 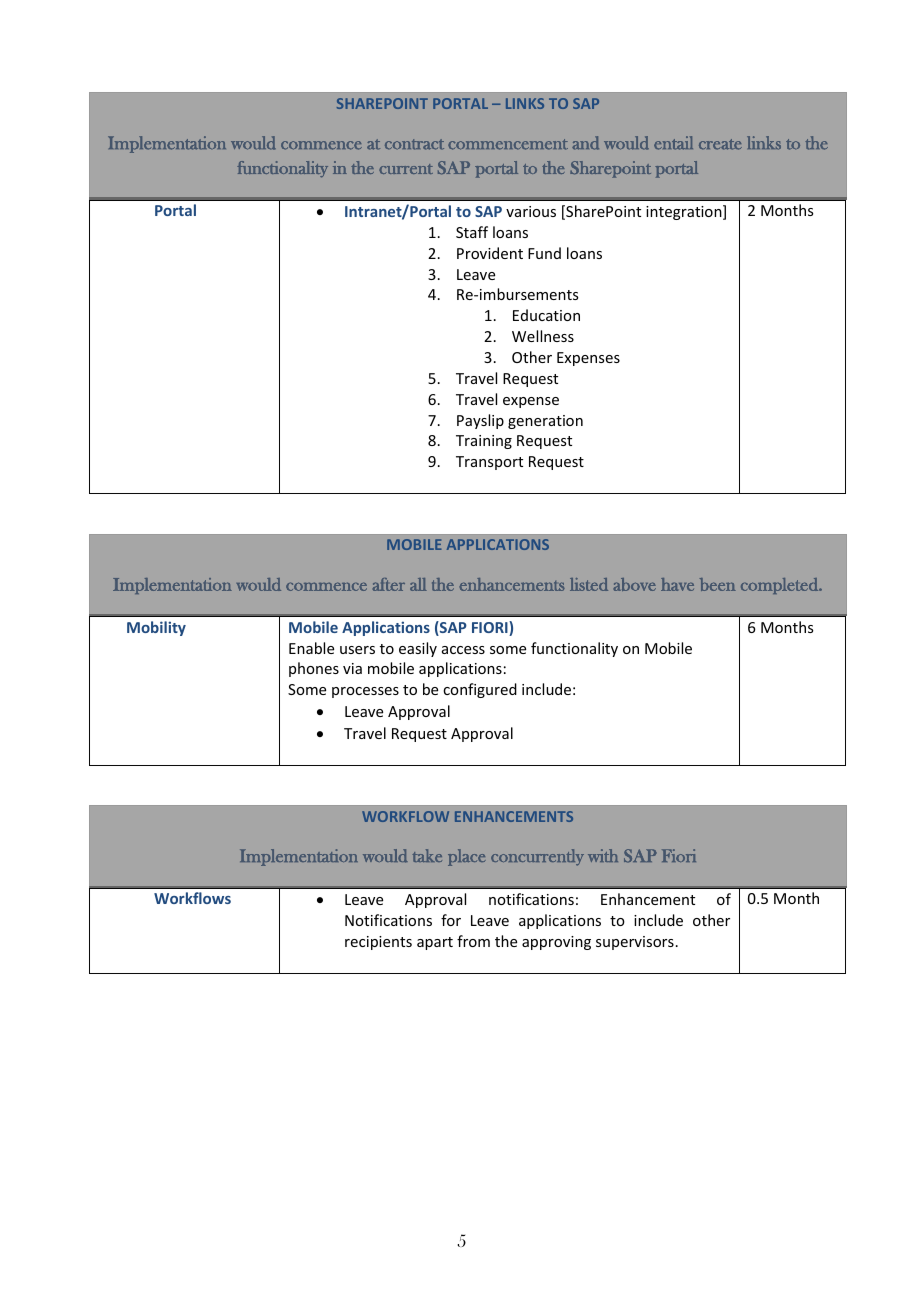 What do you see at coordinates (480, 421) in the image?
I see `Payslip` at bounding box center [480, 421].
